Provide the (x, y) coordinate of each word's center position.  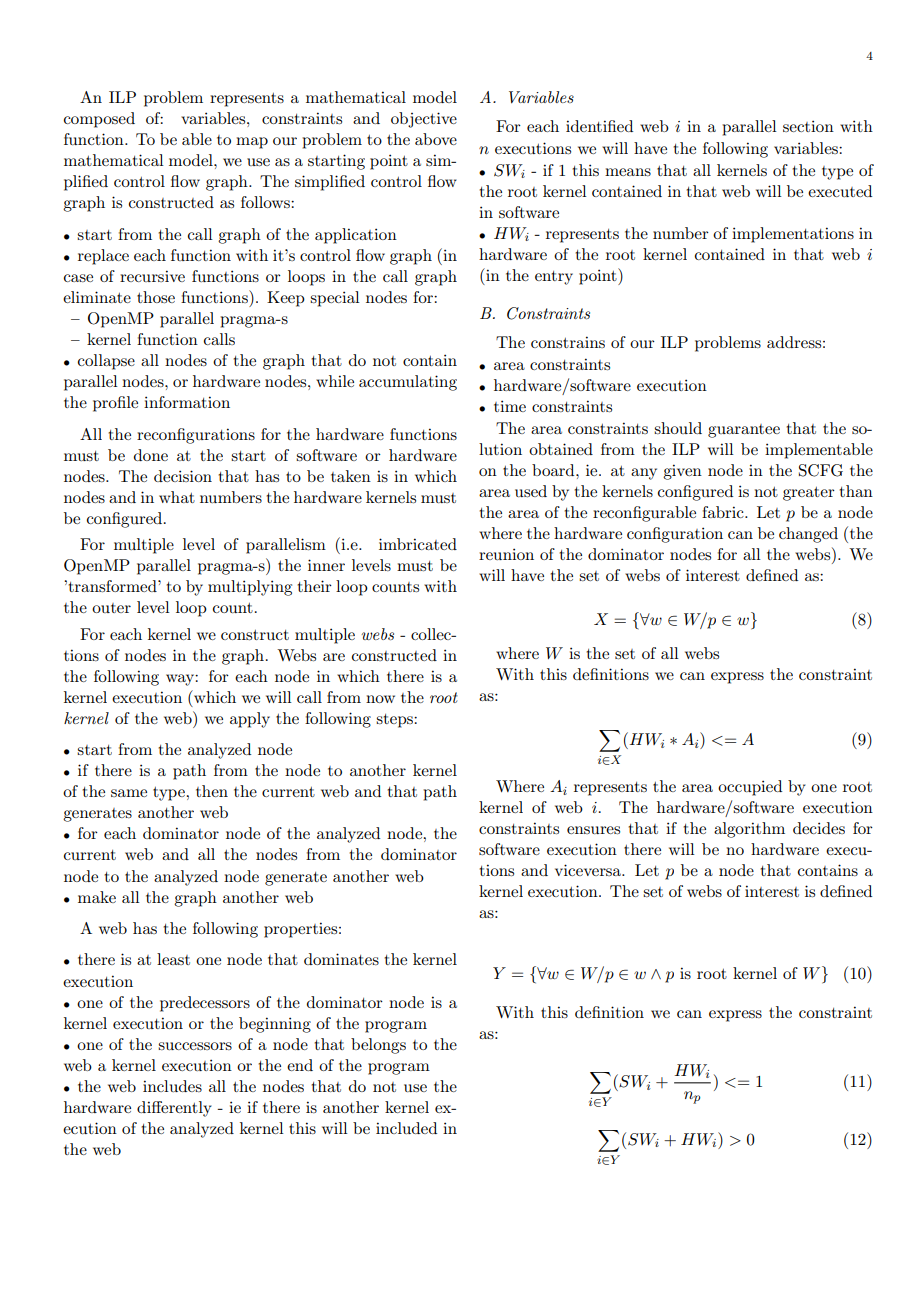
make (97, 897)
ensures (593, 830)
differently (174, 1109)
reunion (506, 554)
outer (111, 608)
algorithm (749, 830)
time (510, 406)
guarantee (744, 431)
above (436, 139)
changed (808, 535)
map (252, 143)
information (187, 402)
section (808, 126)
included (406, 1128)
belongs (378, 1046)
